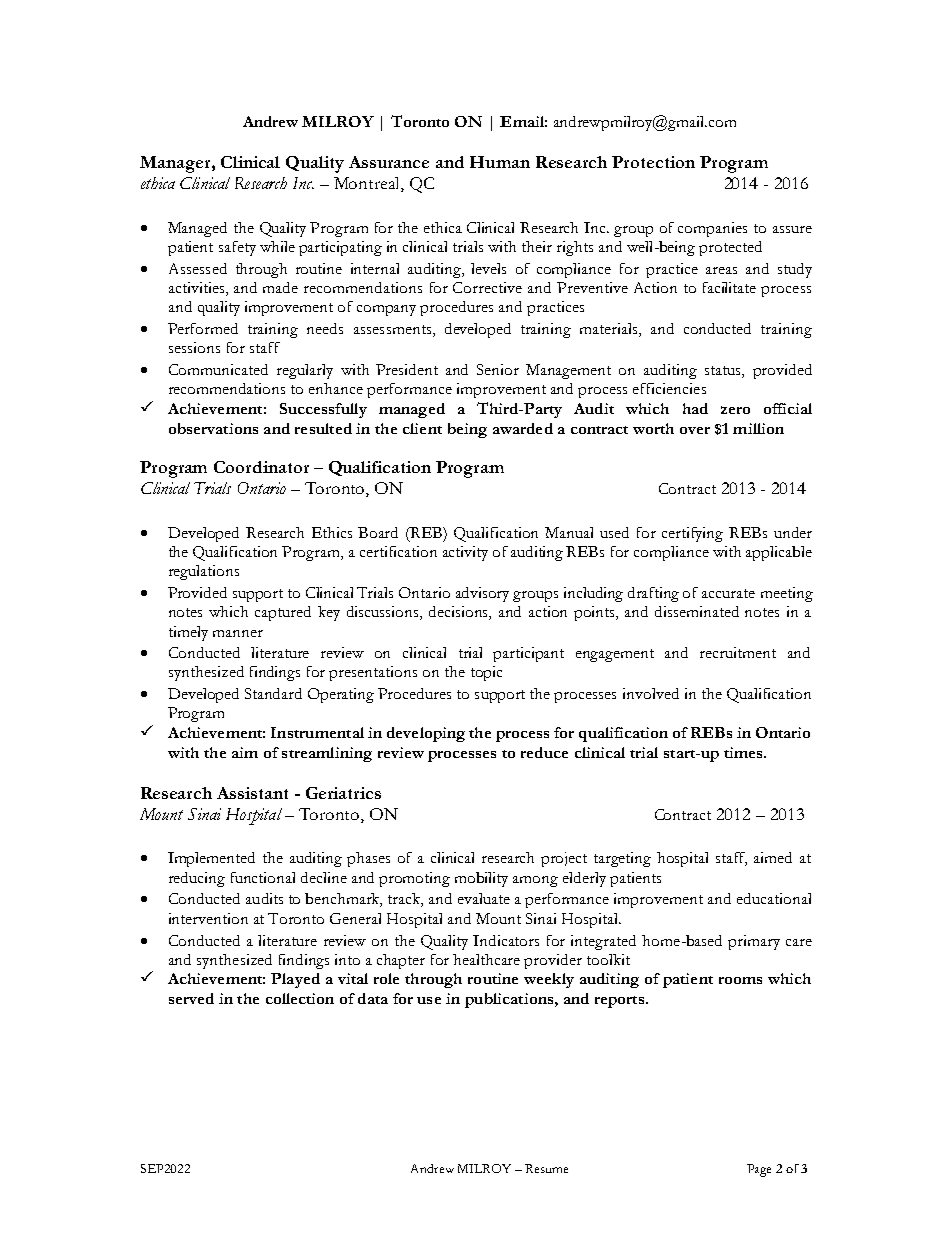 Image resolution: width=952 pixels, height=1233 pixels. I want to click on Human, so click(500, 162).
